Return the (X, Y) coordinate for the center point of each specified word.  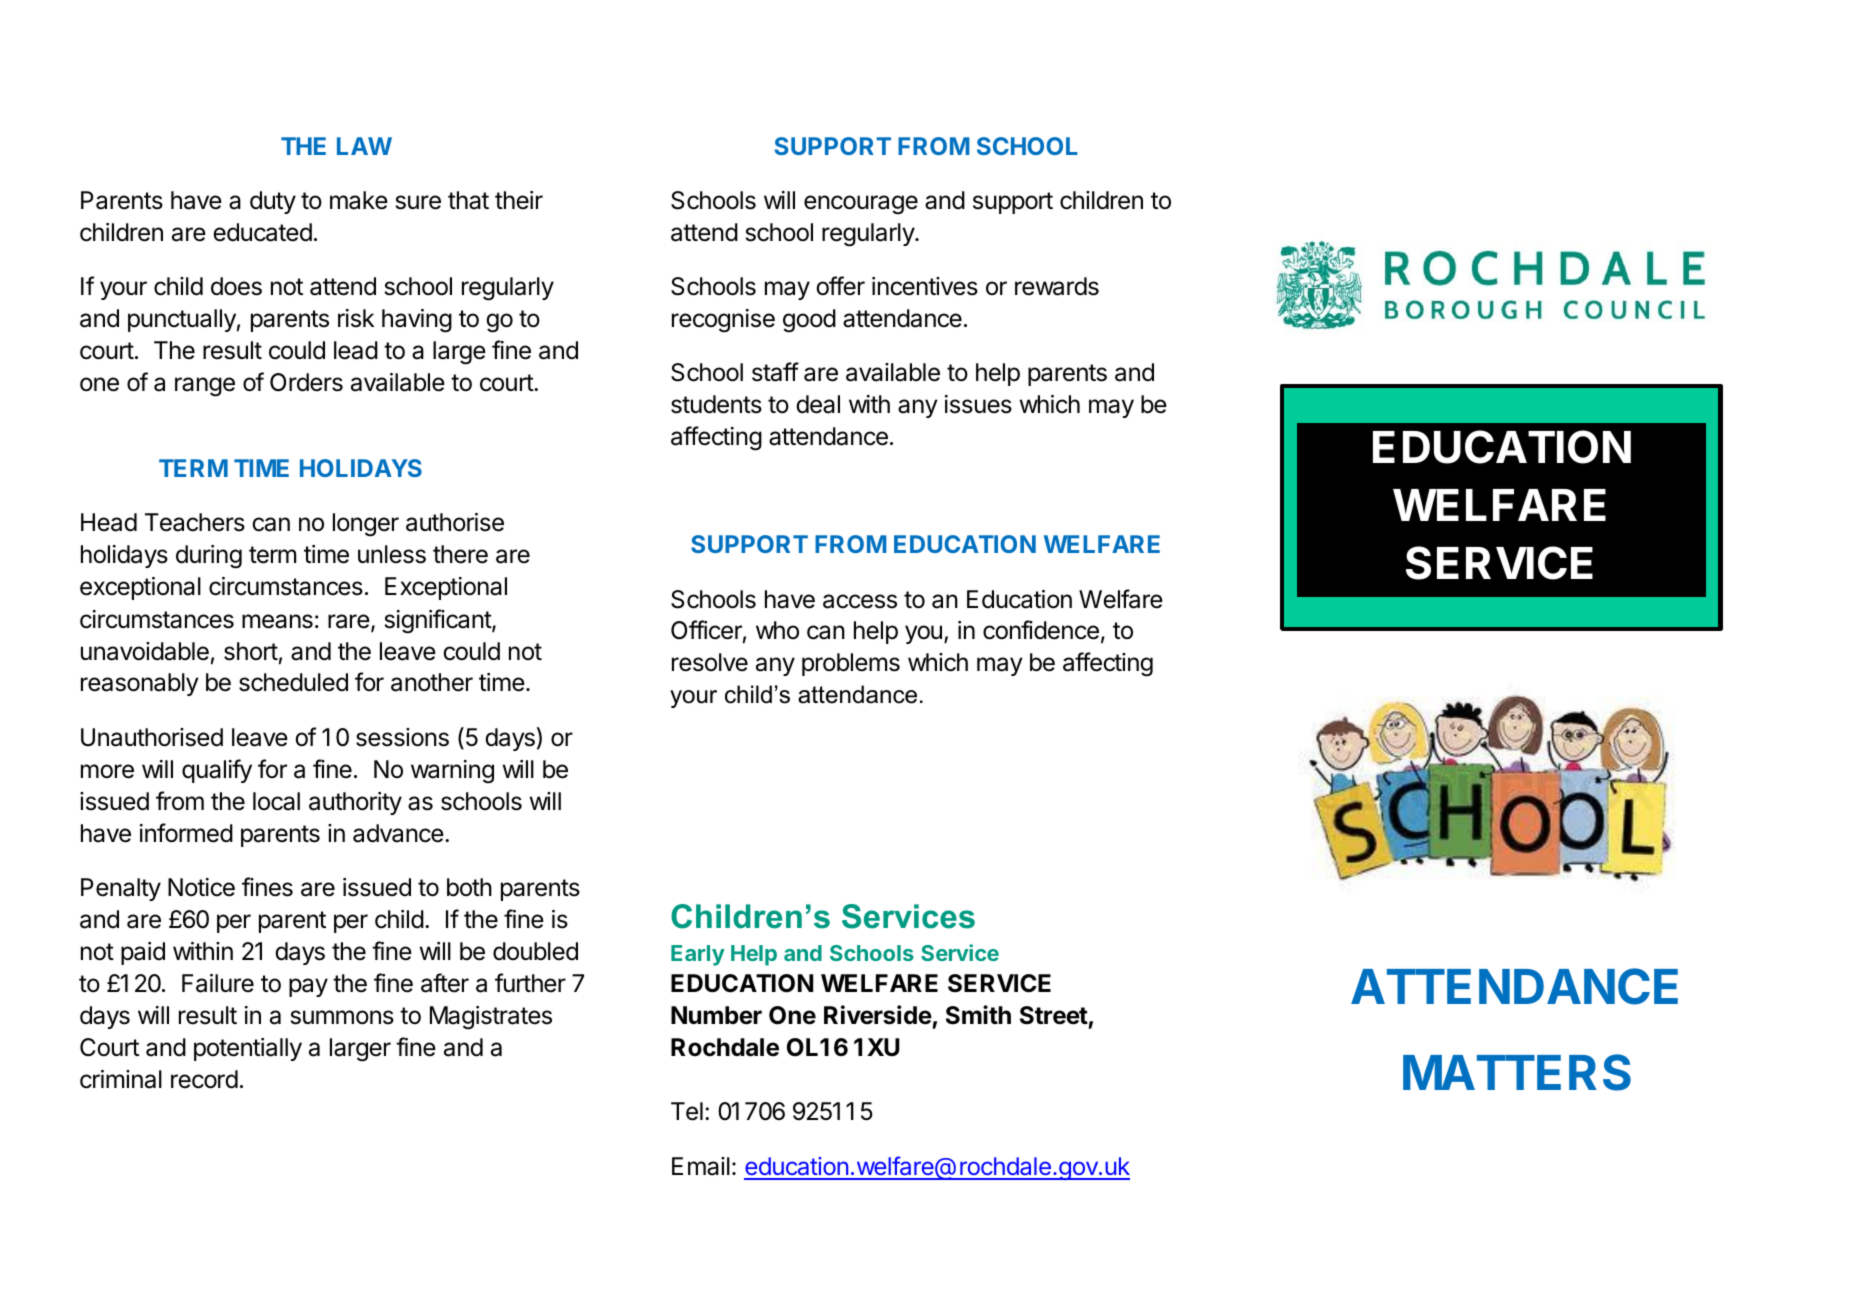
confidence (1041, 630)
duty (273, 202)
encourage (861, 205)
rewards (1057, 286)
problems (851, 664)
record (204, 1079)
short (251, 651)
